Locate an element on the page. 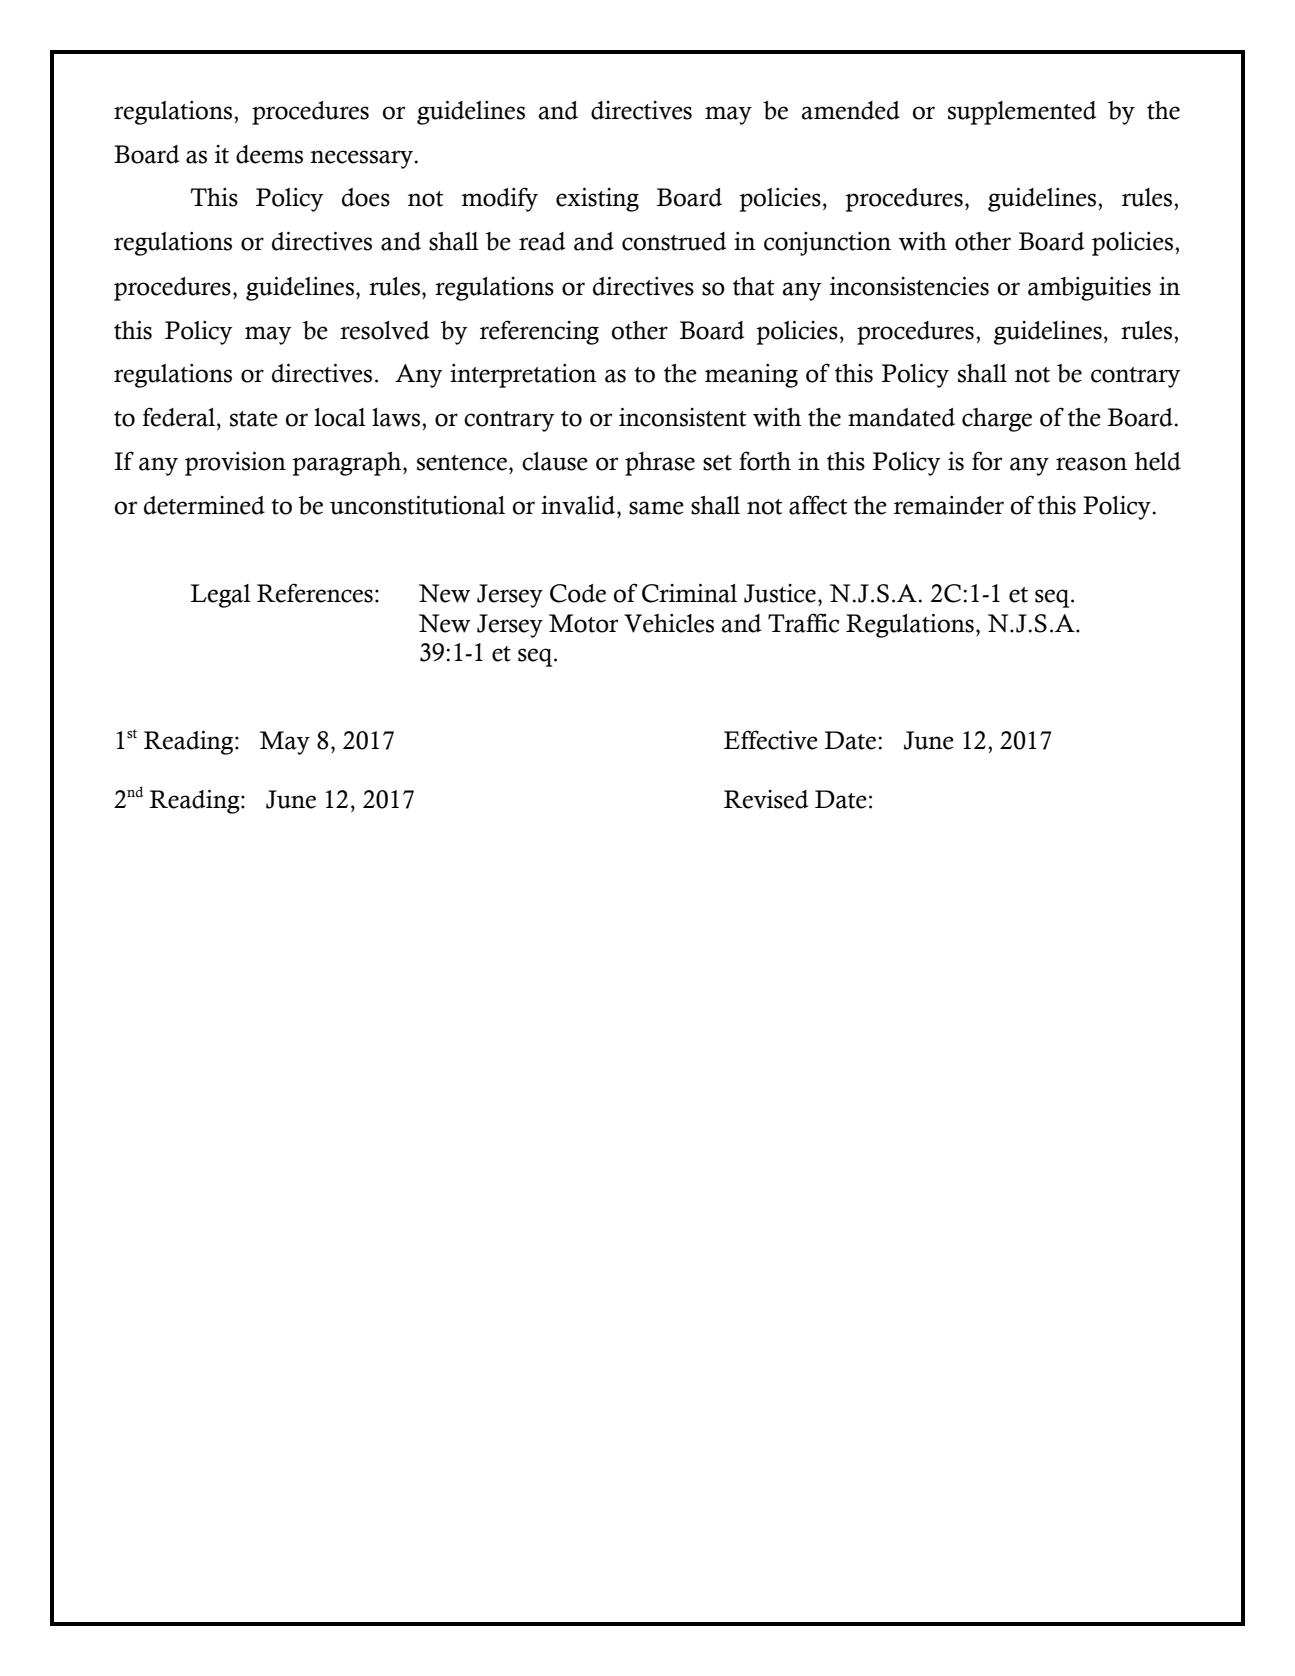  References is located at coordinates (315, 593).
